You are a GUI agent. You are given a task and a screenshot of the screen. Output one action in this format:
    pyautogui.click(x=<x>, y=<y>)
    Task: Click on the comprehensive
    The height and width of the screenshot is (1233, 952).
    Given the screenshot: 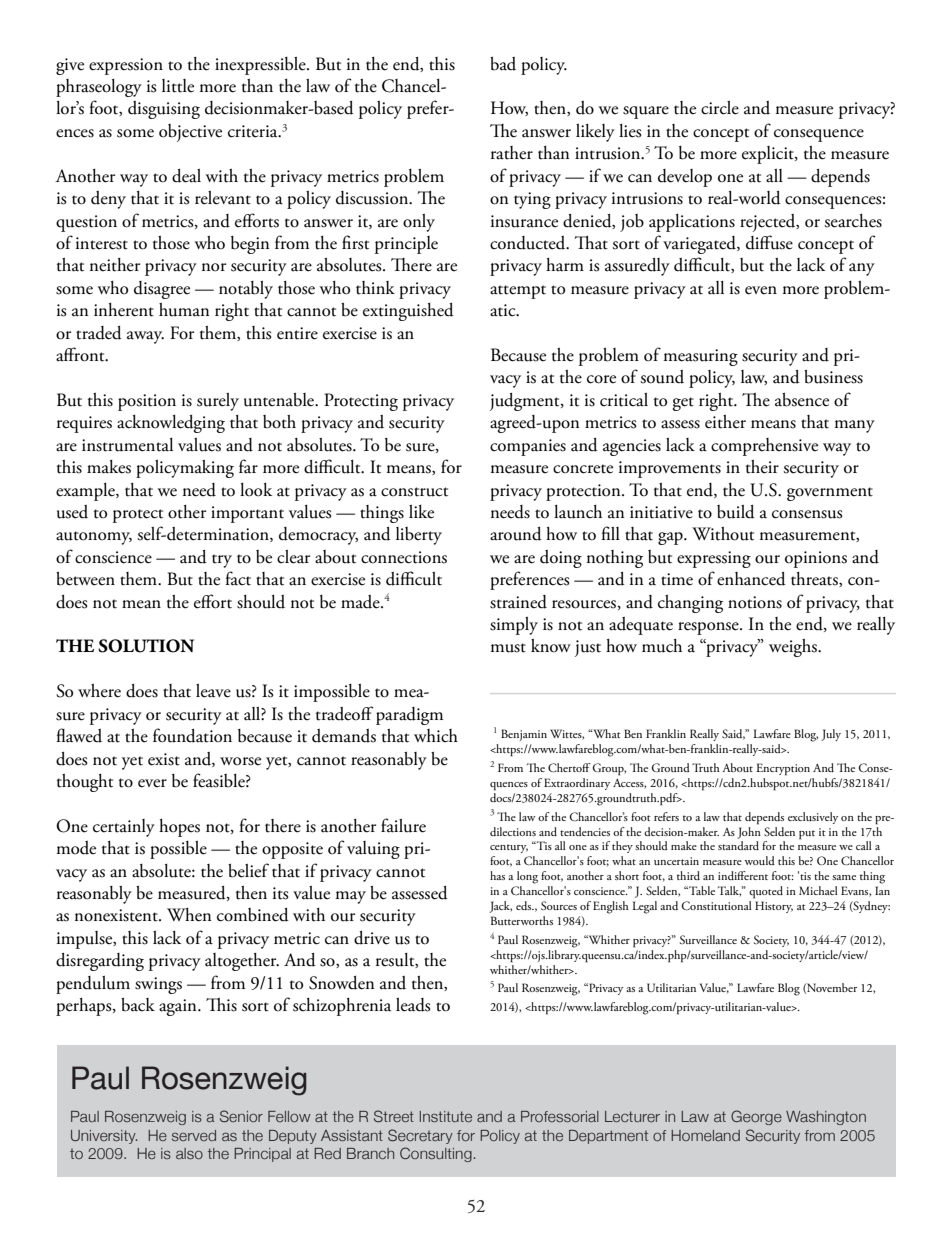 What is the action you would take?
    pyautogui.click(x=764, y=447)
